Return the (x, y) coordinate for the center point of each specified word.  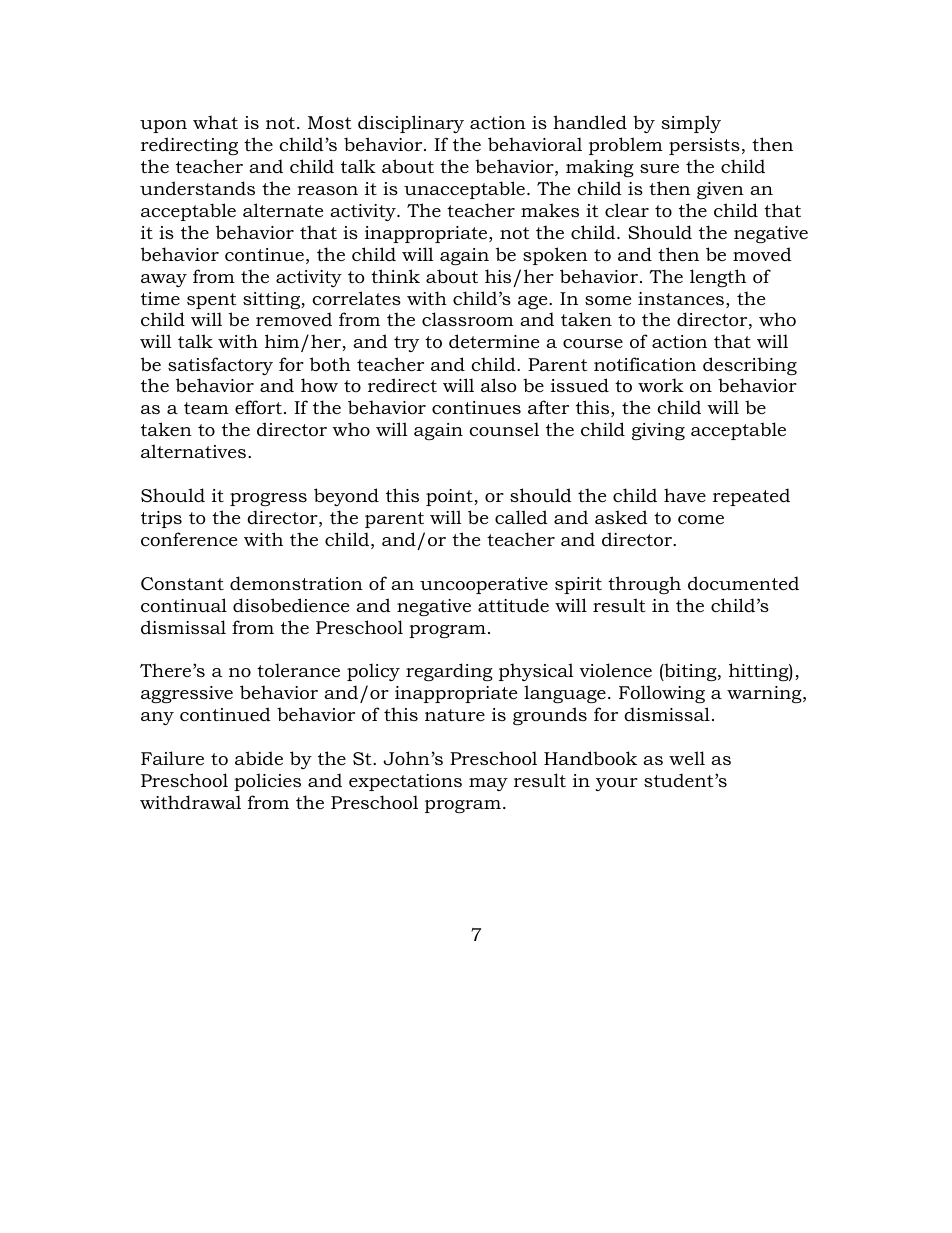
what (215, 122)
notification (645, 364)
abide (259, 758)
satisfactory (220, 366)
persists (704, 146)
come (701, 520)
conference (189, 539)
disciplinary (411, 124)
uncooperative (484, 585)
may (488, 784)
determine (494, 341)
